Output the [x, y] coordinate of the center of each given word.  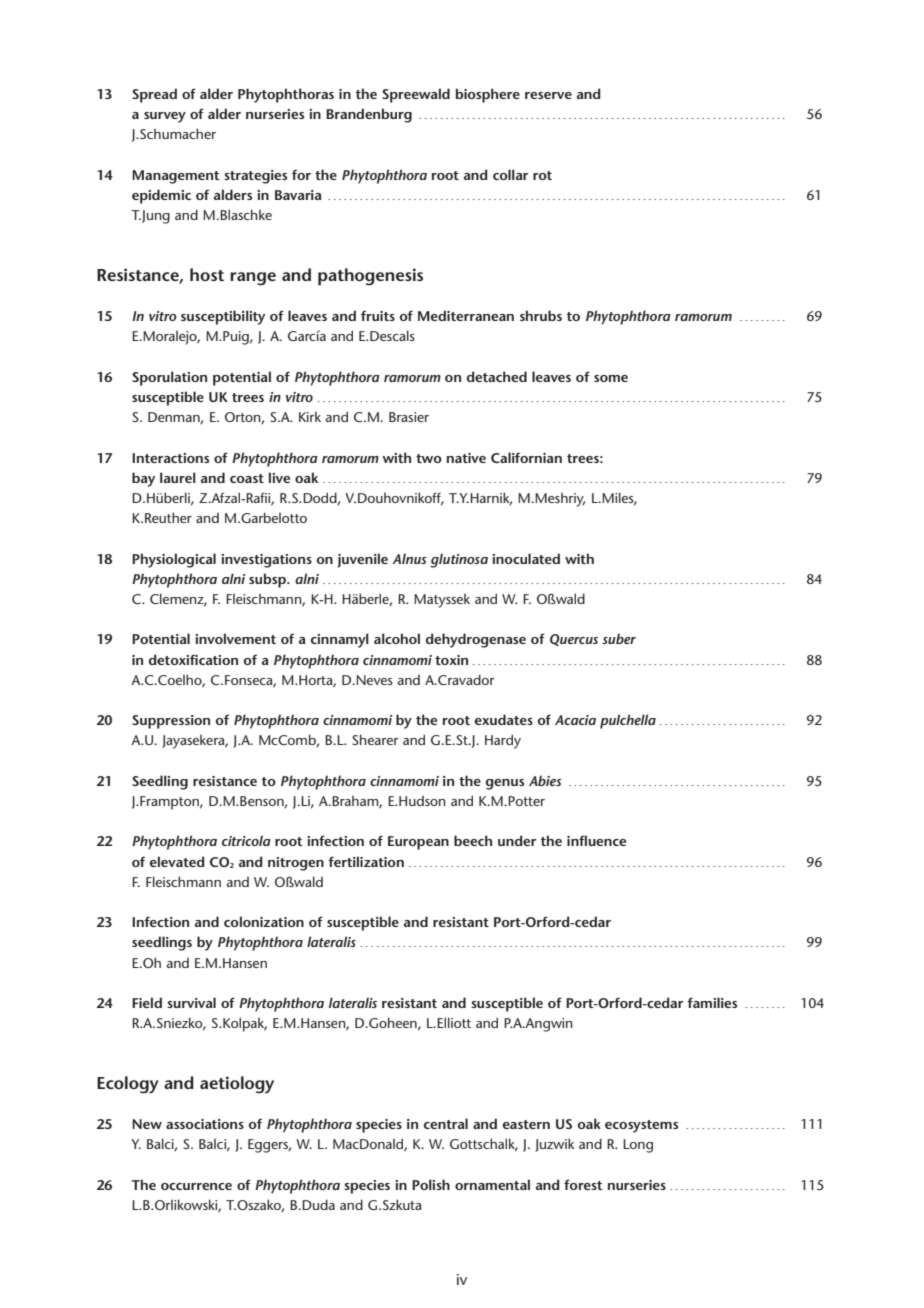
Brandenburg [369, 115]
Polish [431, 1184]
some [611, 378]
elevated [177, 861]
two [429, 458]
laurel [178, 477]
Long [638, 1146]
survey [165, 117]
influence [596, 840]
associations [205, 1124]
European [418, 843]
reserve [548, 95]
